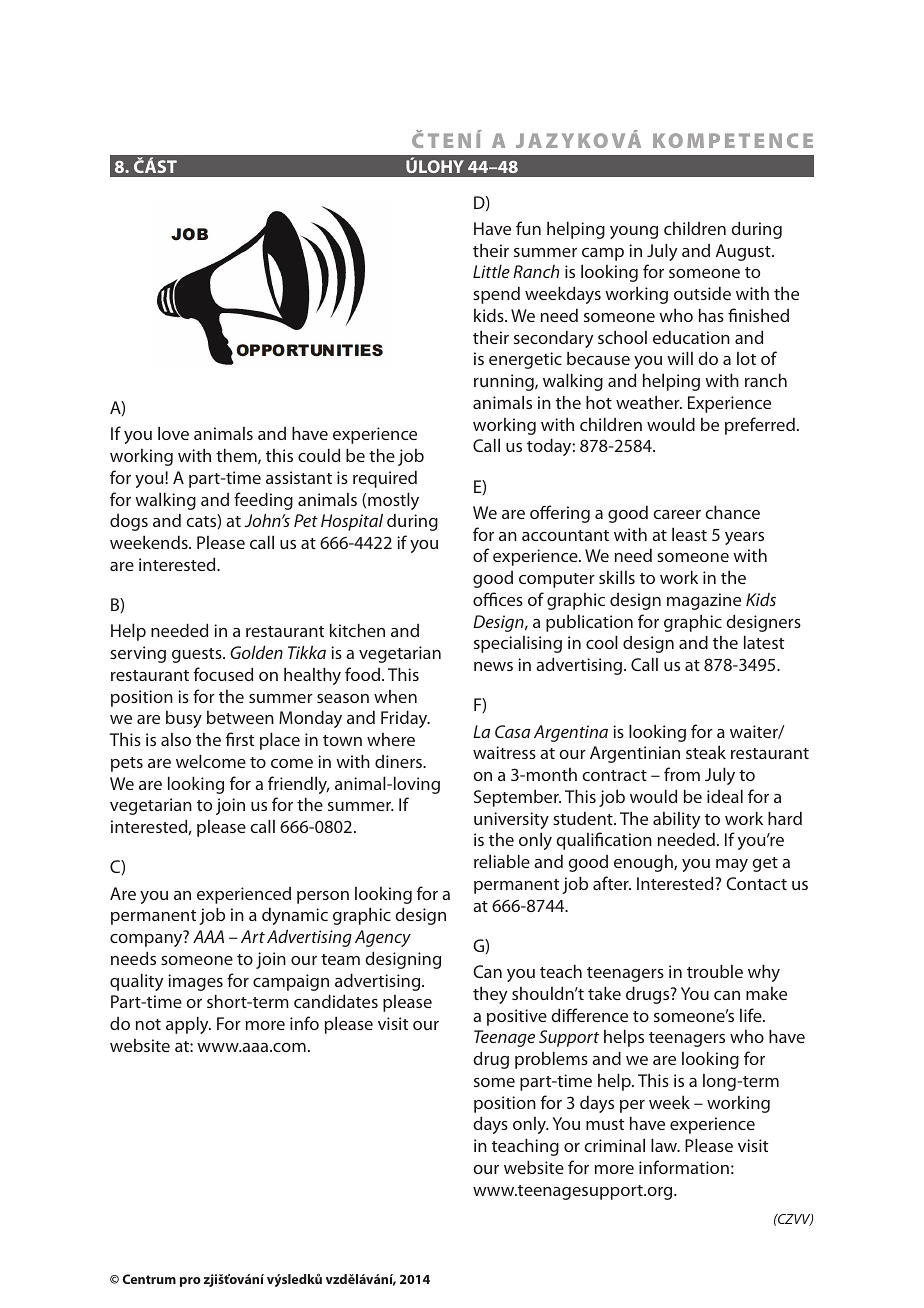 The image size is (924, 1308). What do you see at coordinates (383, 938) in the screenshot?
I see `Agency` at bounding box center [383, 938].
